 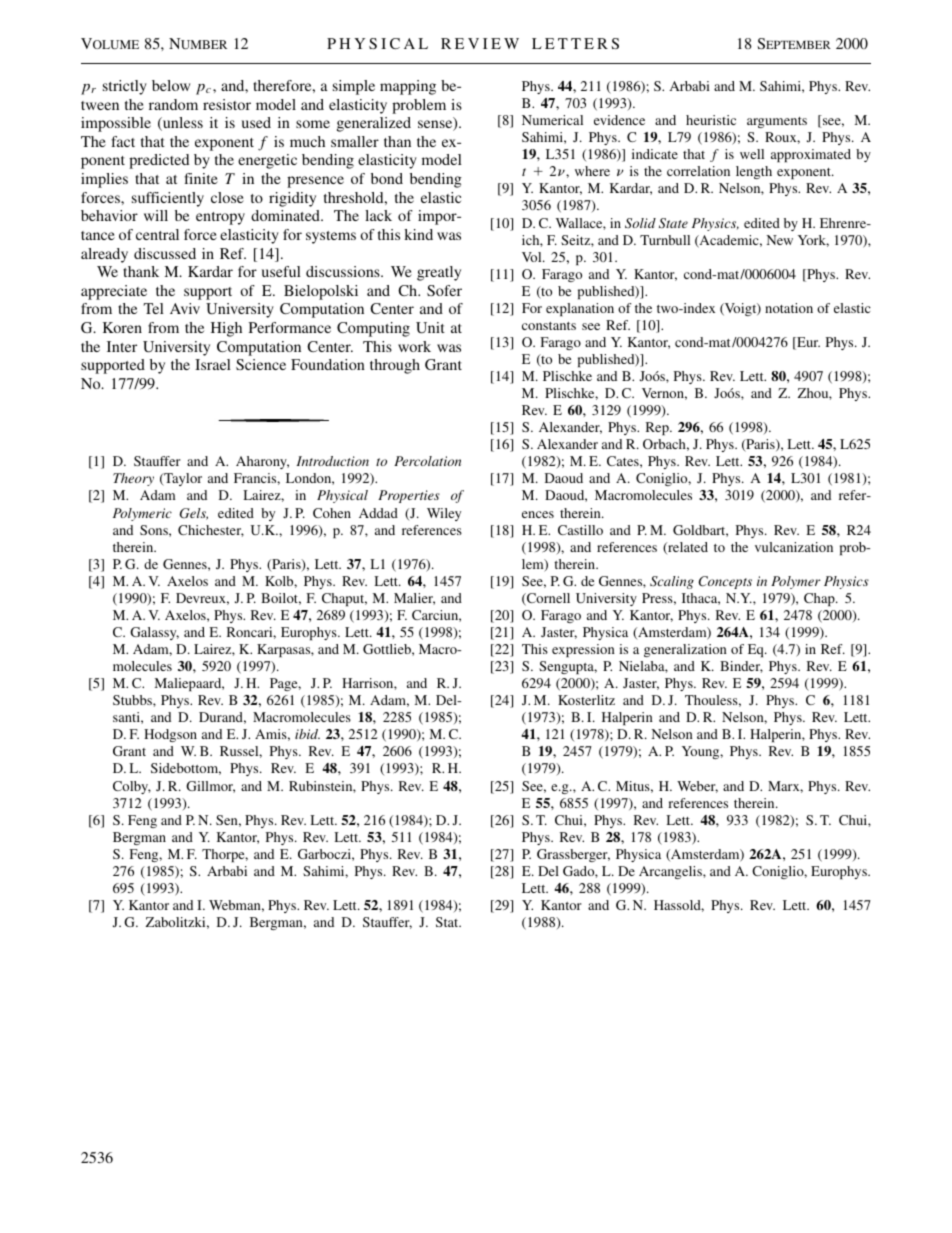 What do you see at coordinates (211, 531) in the screenshot?
I see `Chichester` at bounding box center [211, 531].
